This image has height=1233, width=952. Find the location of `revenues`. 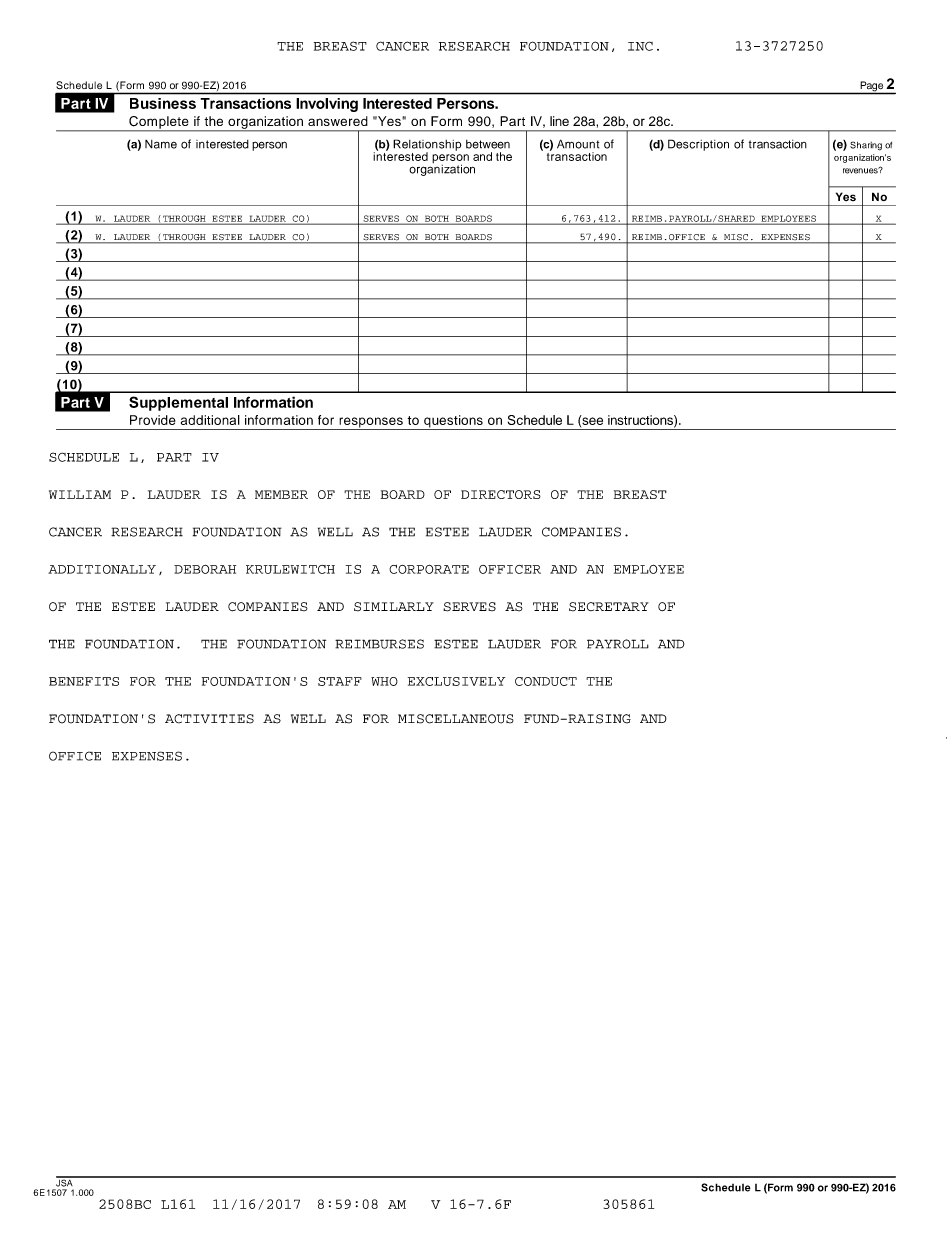

revenues is located at coordinates (861, 170).
